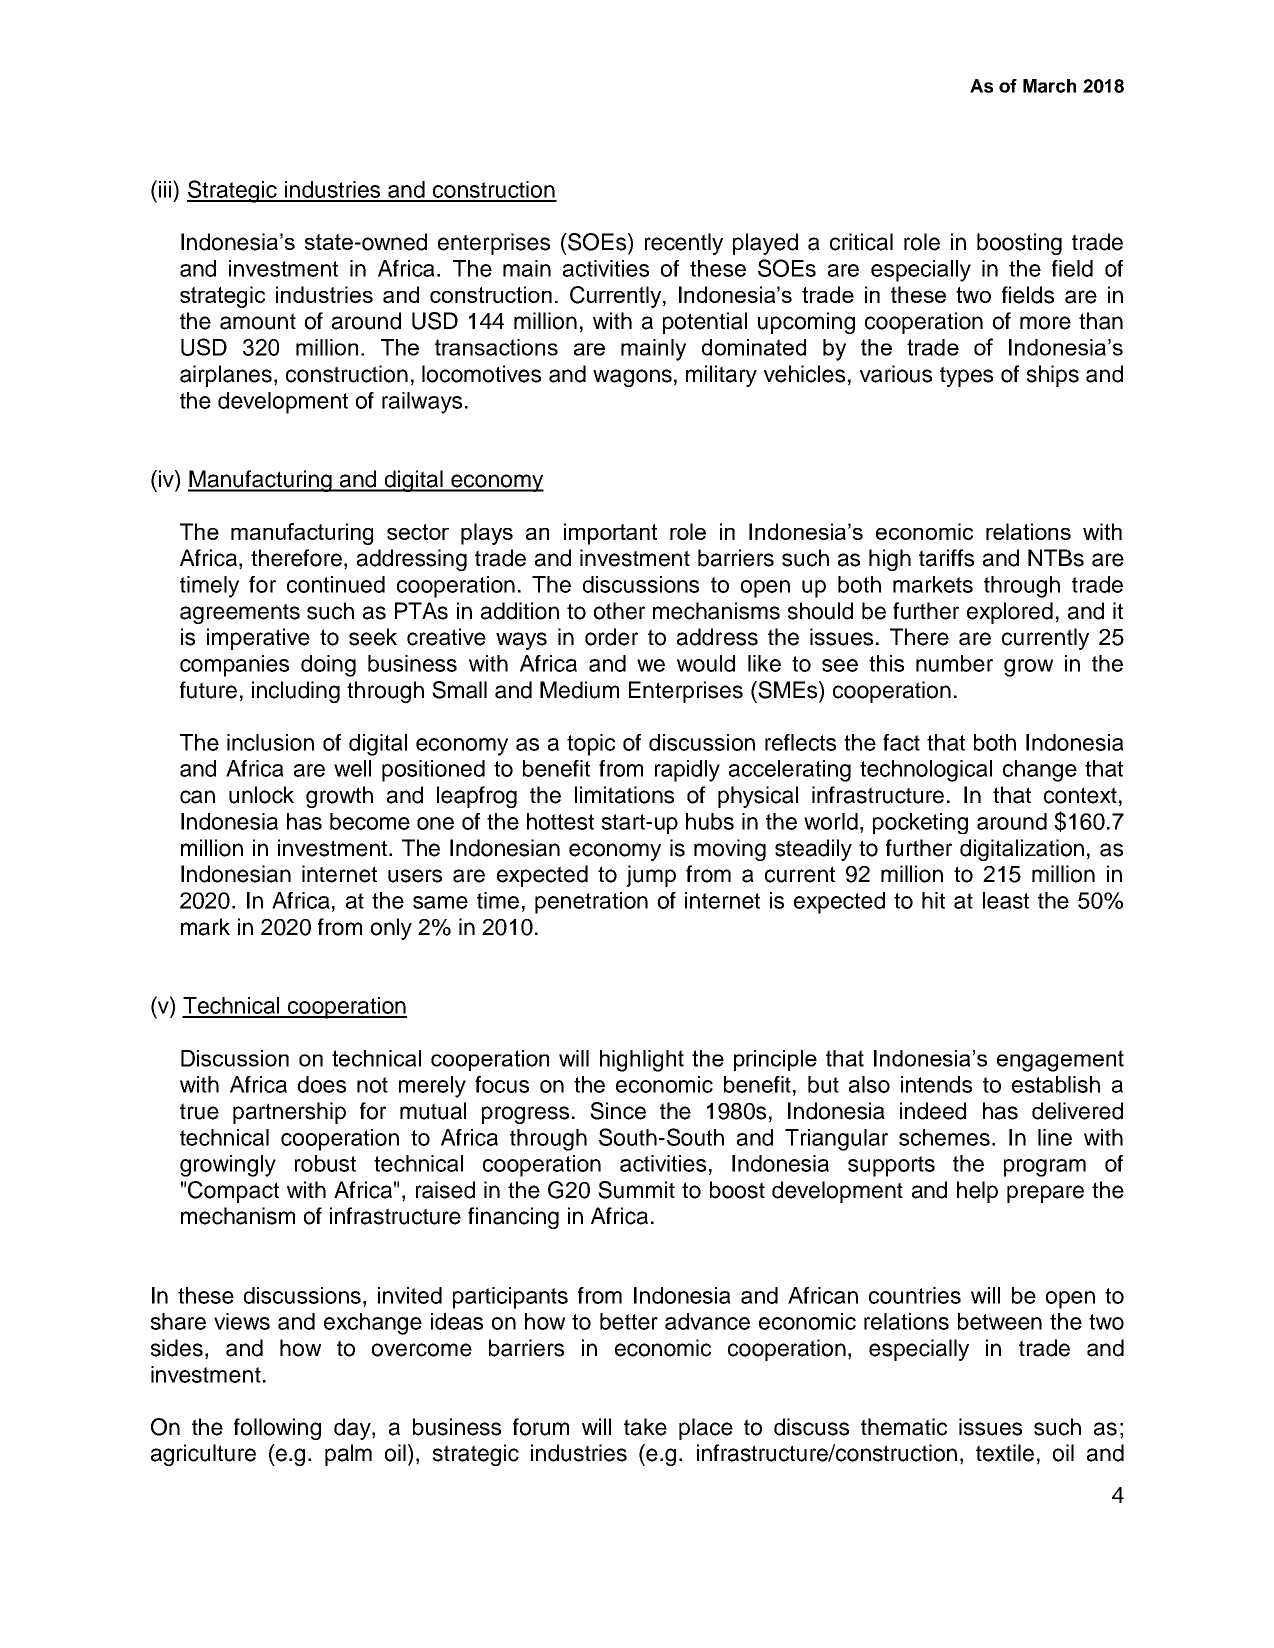 The width and height of the screenshot is (1274, 1648). Describe the element at coordinates (1049, 86) in the screenshot. I see `March` at that location.
